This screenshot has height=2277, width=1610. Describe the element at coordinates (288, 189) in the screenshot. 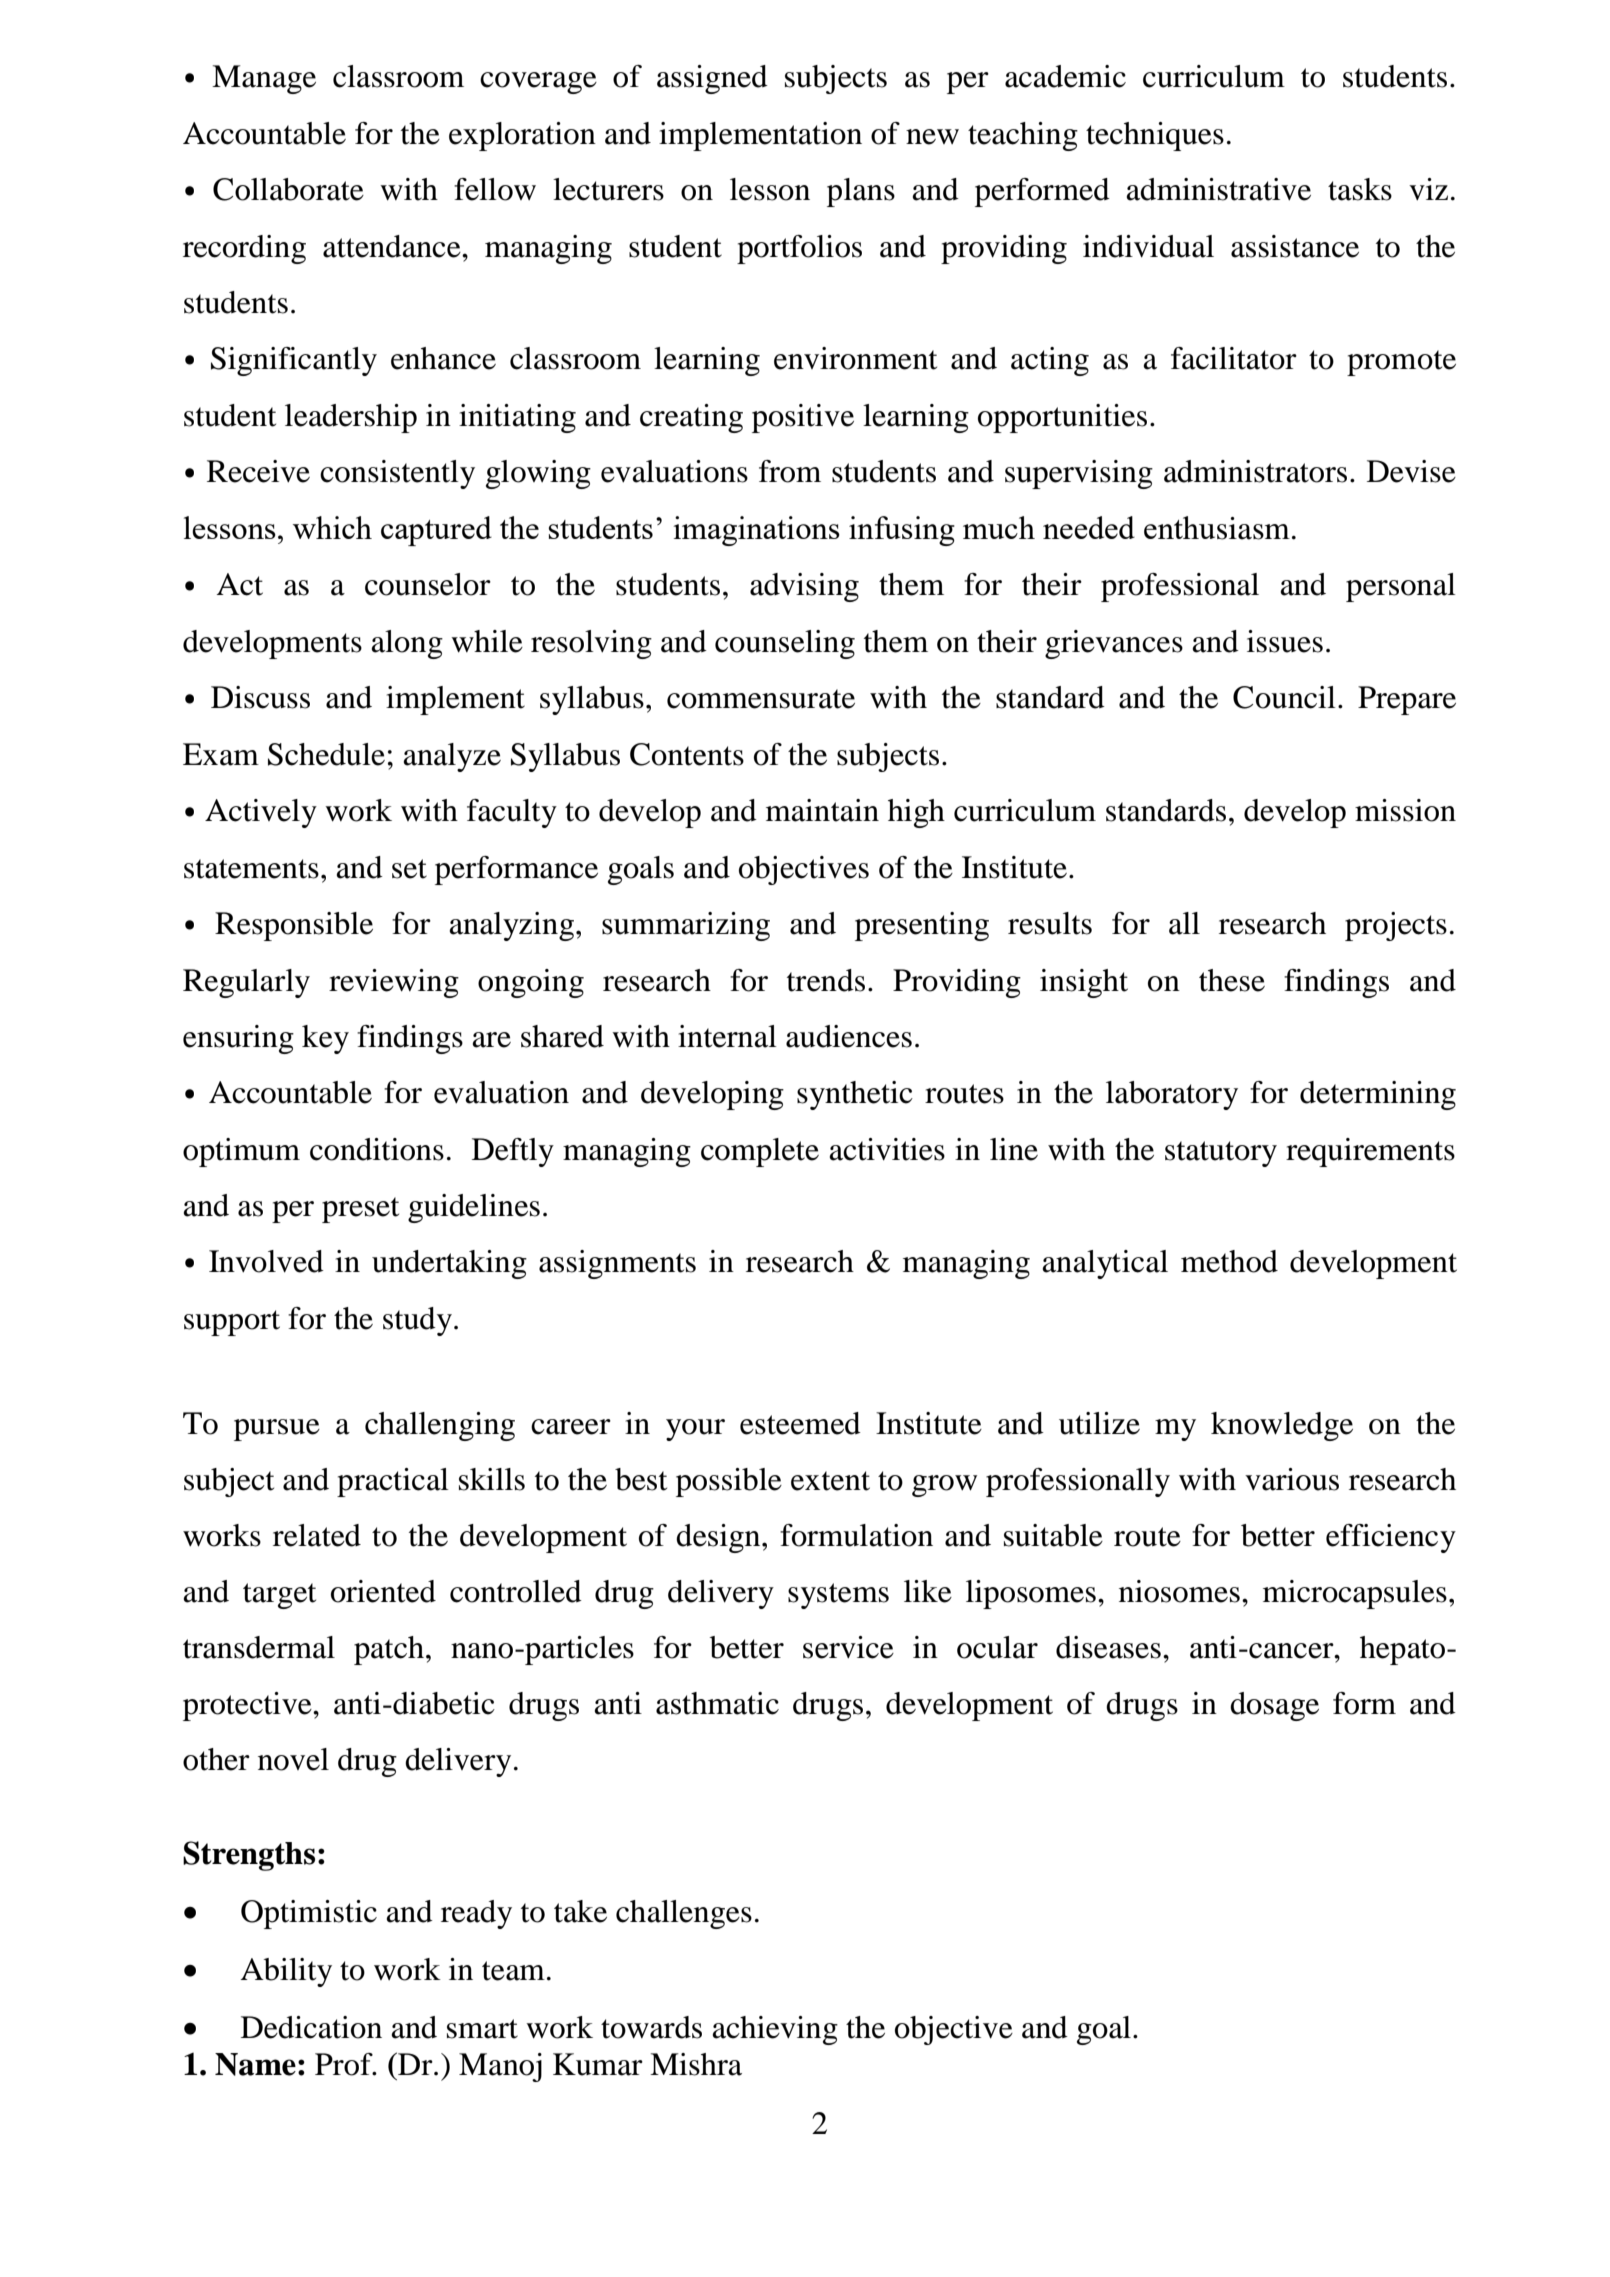

I see `Collaborate` at that location.
